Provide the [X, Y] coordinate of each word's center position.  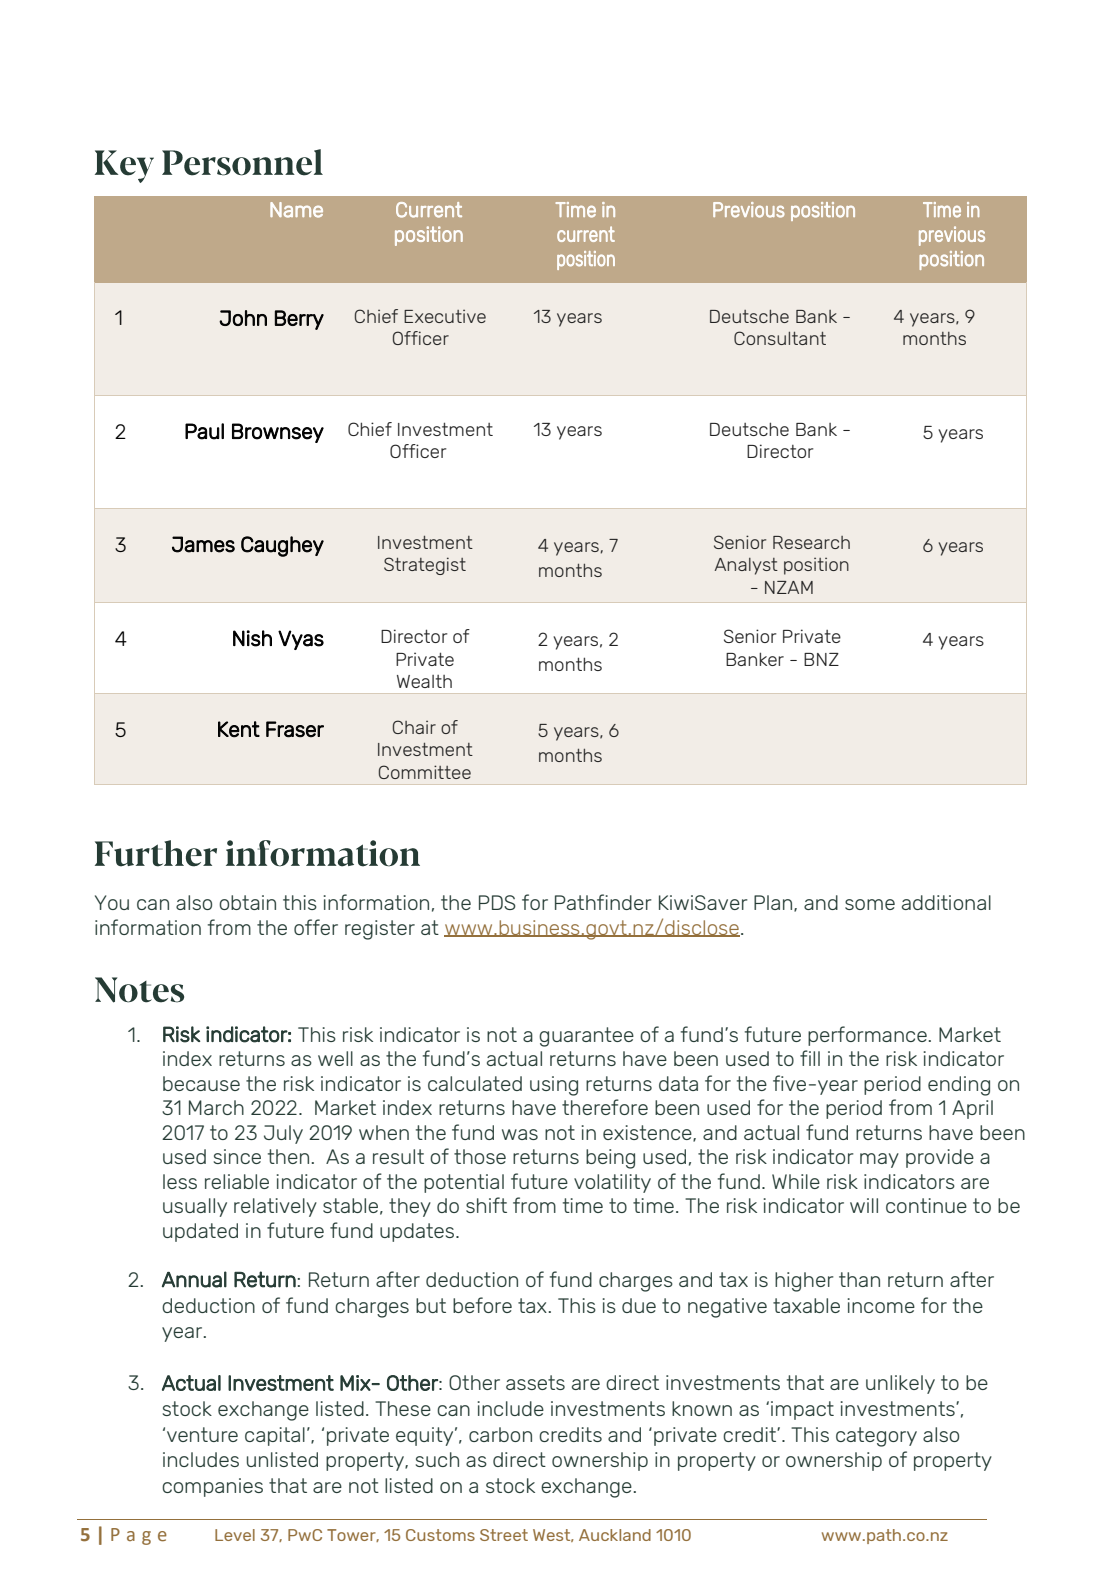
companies [212, 1487]
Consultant [780, 338]
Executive [445, 316]
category [876, 1437]
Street [504, 1535]
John [243, 318]
